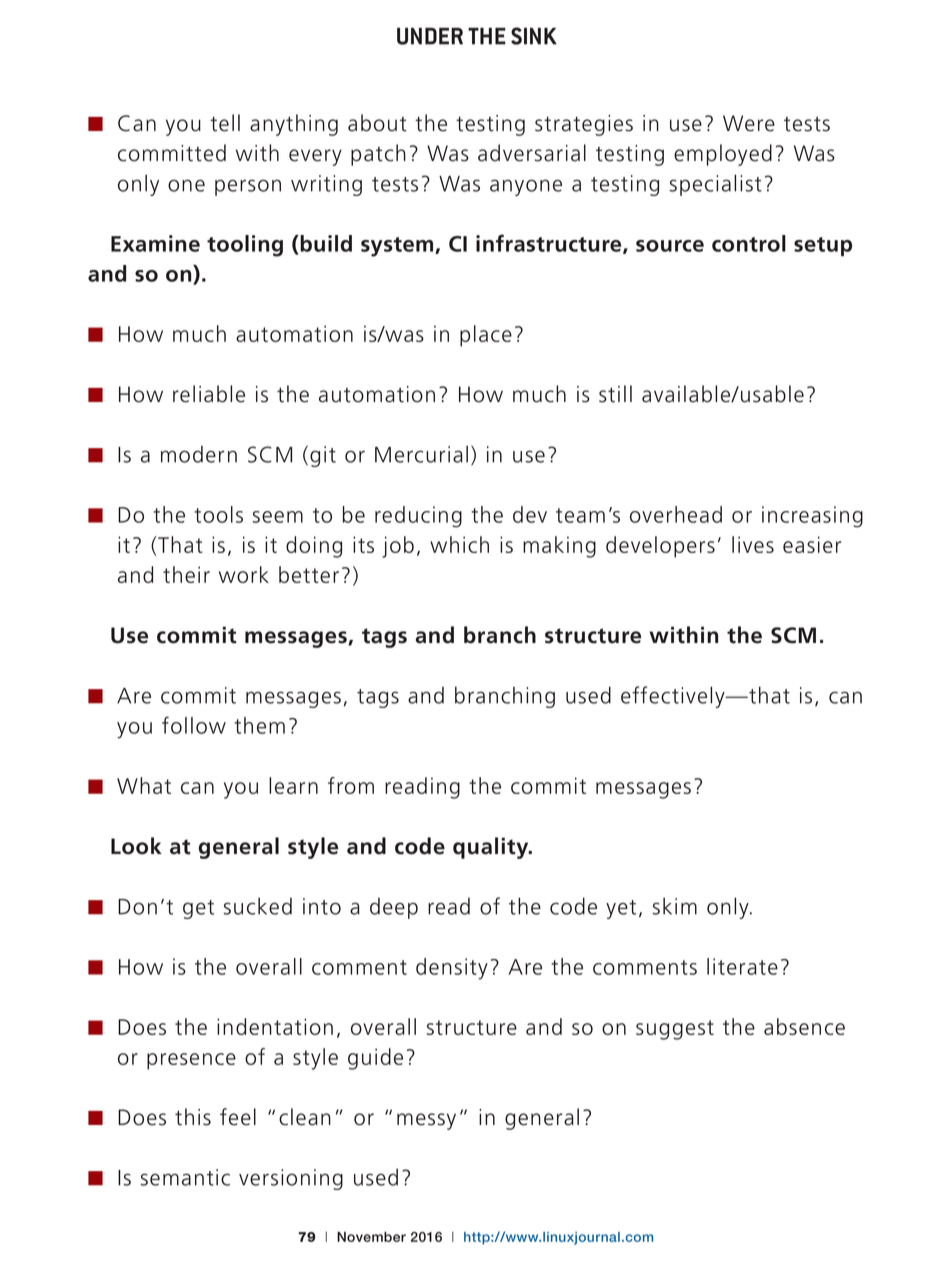 The height and width of the image is (1275, 952). What do you see at coordinates (225, 123) in the image?
I see `TELL` at bounding box center [225, 123].
